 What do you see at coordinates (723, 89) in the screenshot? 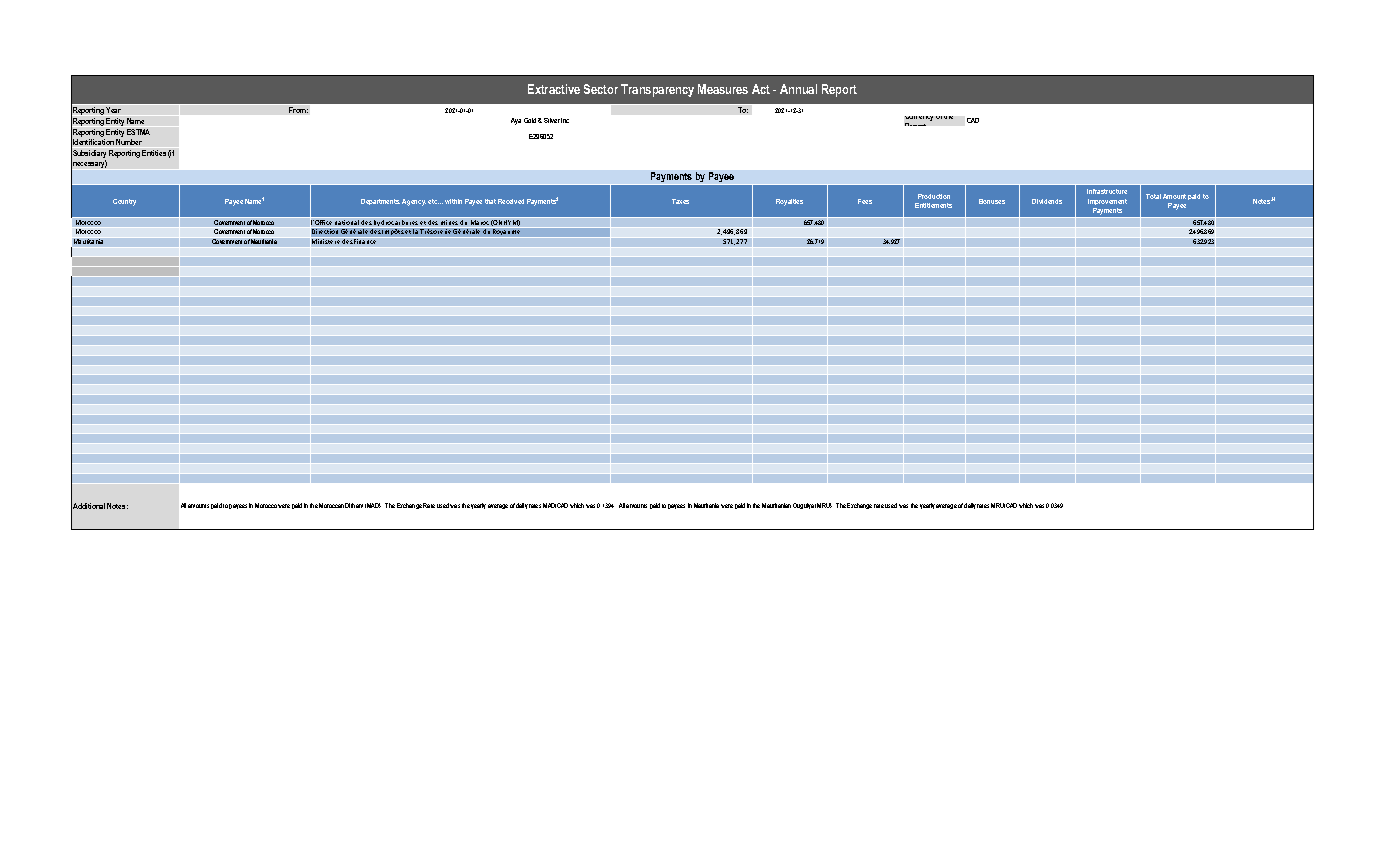
I see `Measures` at bounding box center [723, 89].
